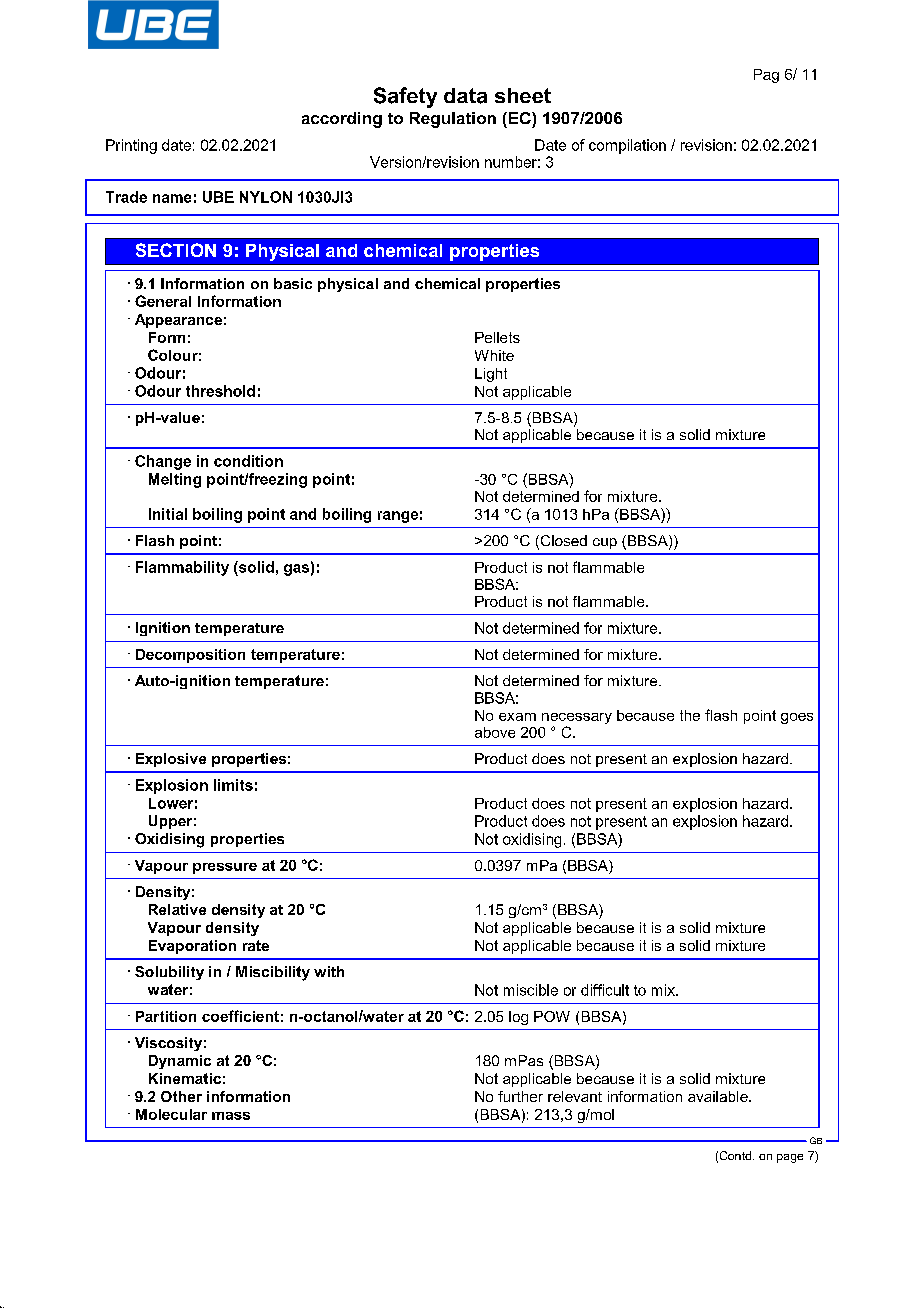 The image size is (924, 1308). I want to click on compilation, so click(627, 146).
